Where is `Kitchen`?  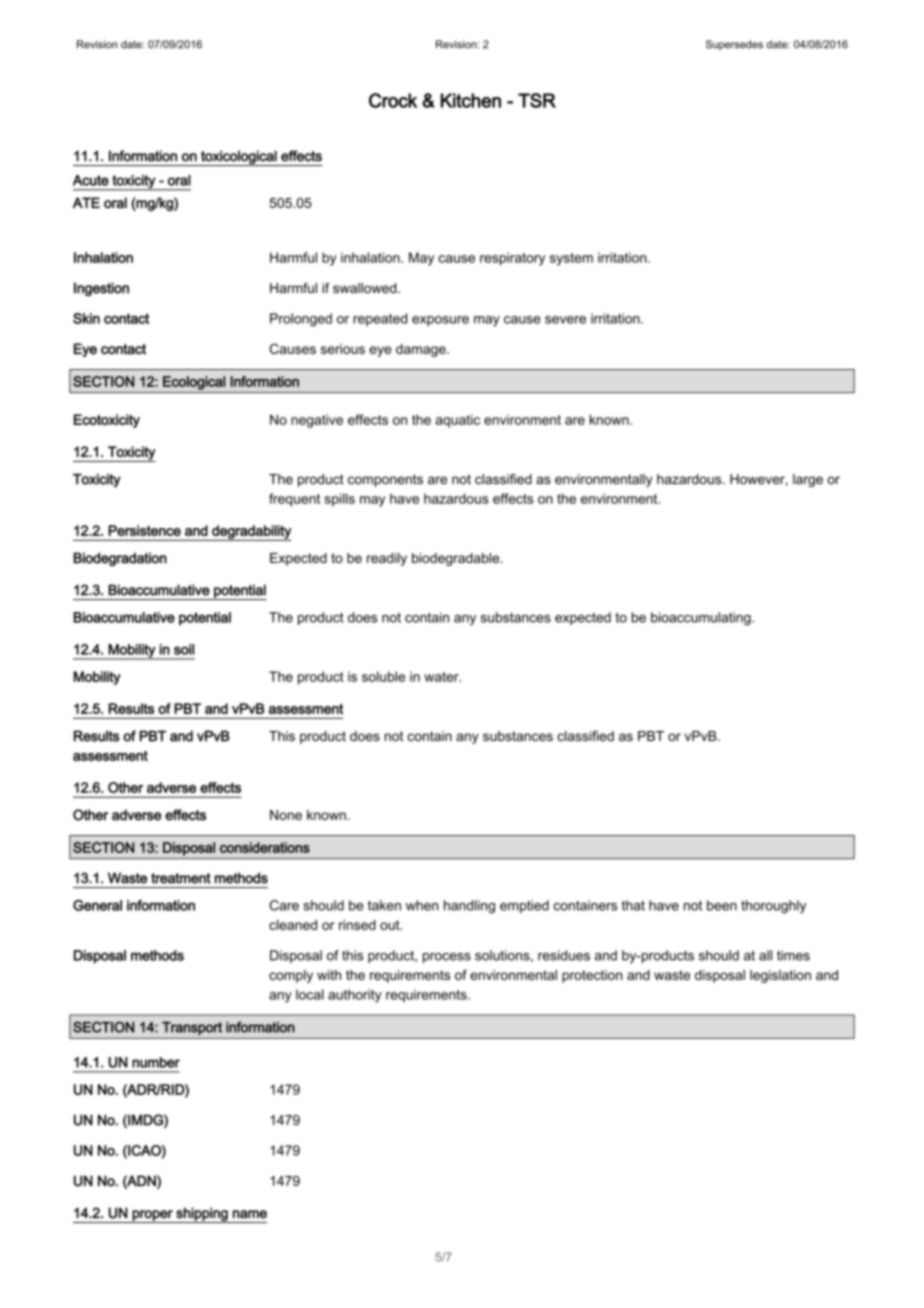
Kitchen is located at coordinates (471, 100).
